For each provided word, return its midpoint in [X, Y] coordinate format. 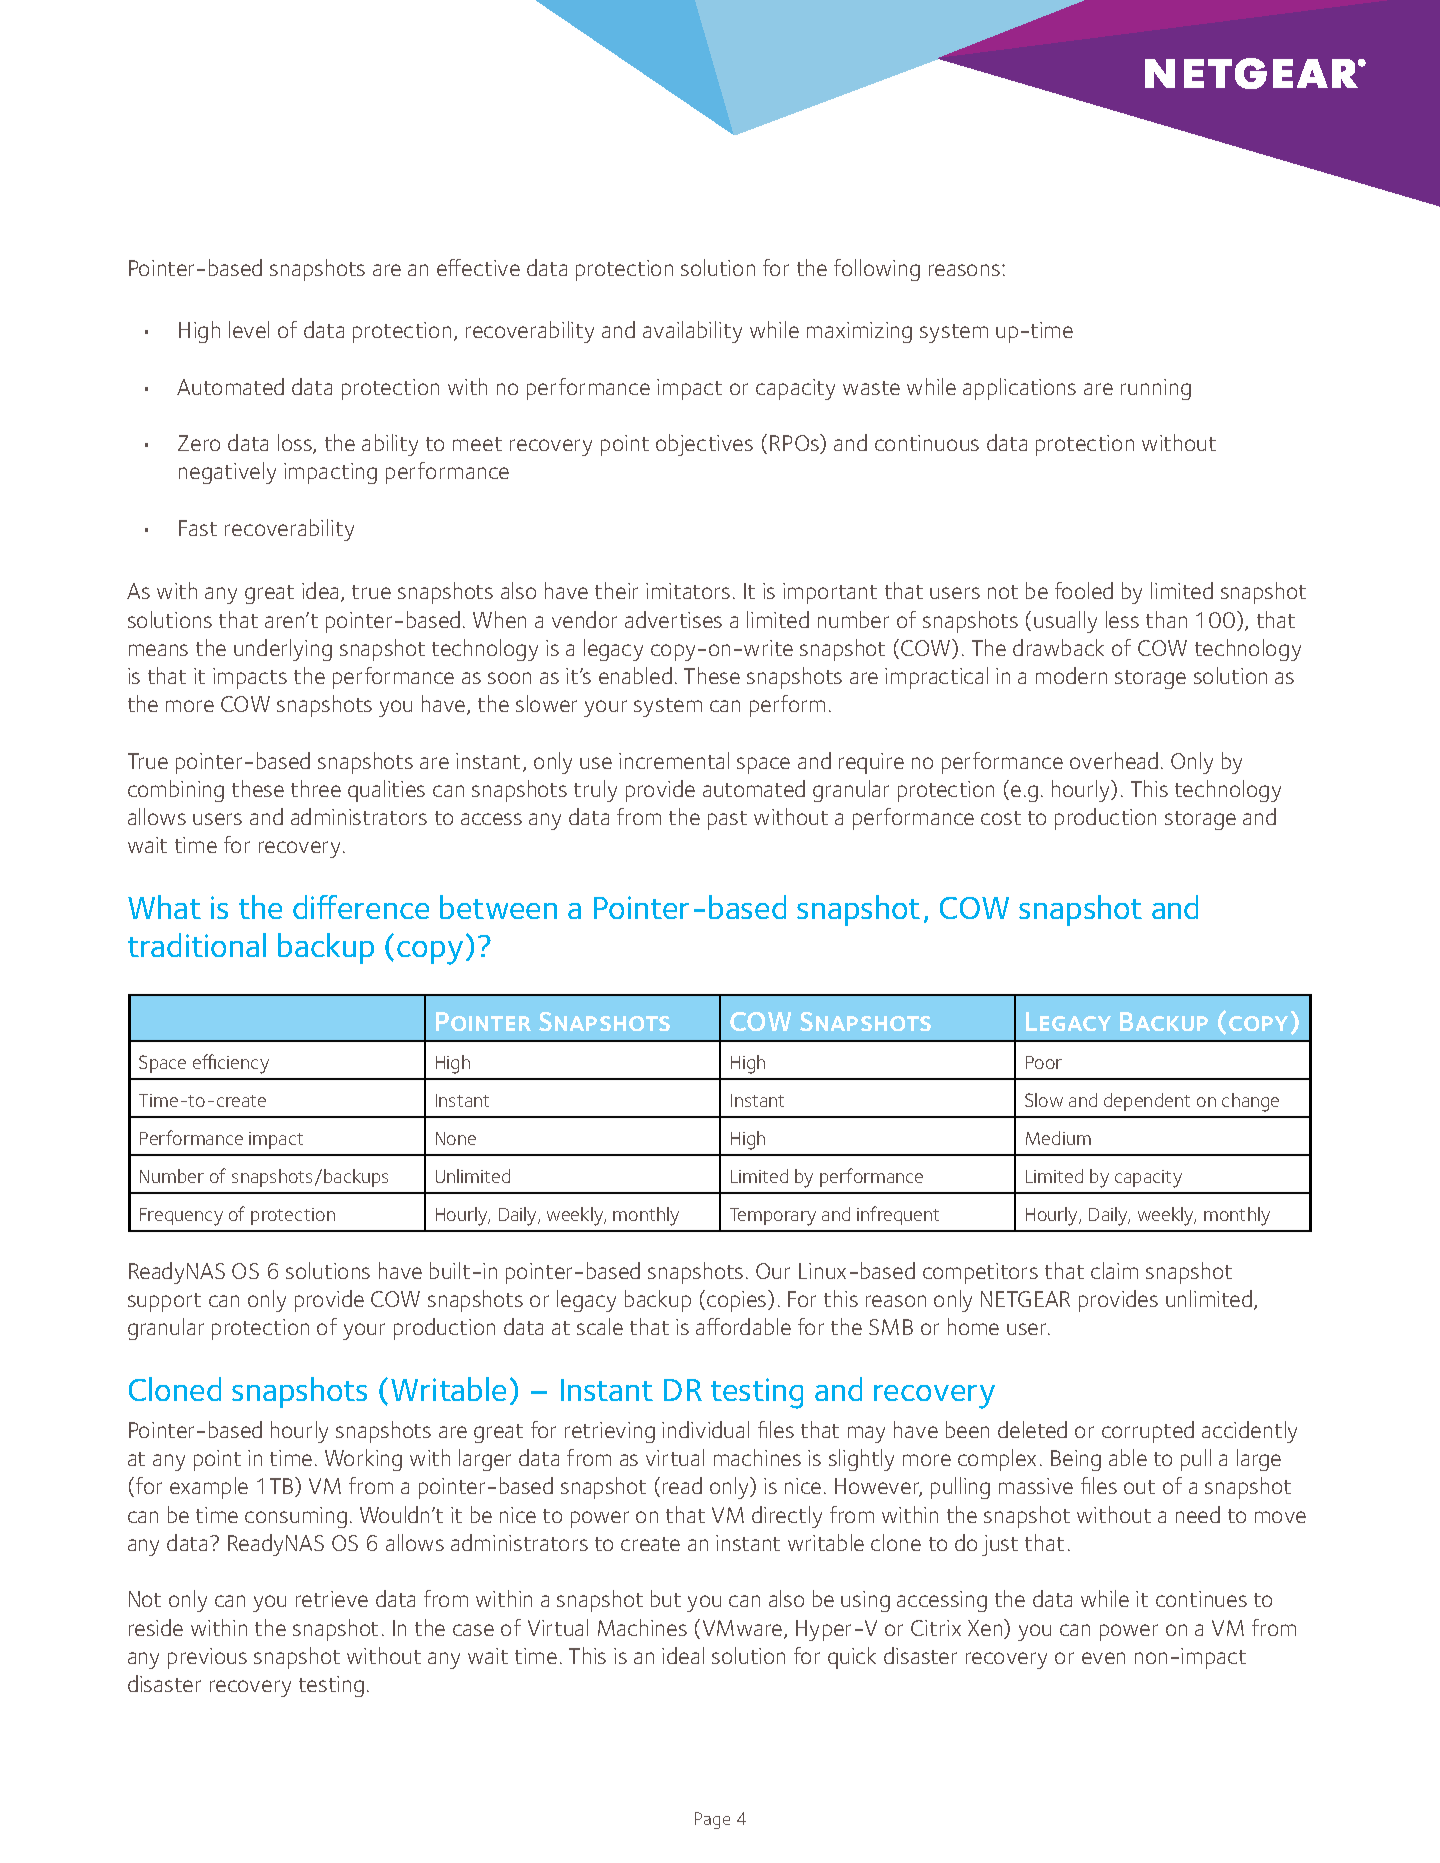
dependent [1147, 1102]
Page [712, 1820]
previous [207, 1658]
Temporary [773, 1217]
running [1156, 389]
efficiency [231, 1064]
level [249, 329]
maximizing [859, 332]
